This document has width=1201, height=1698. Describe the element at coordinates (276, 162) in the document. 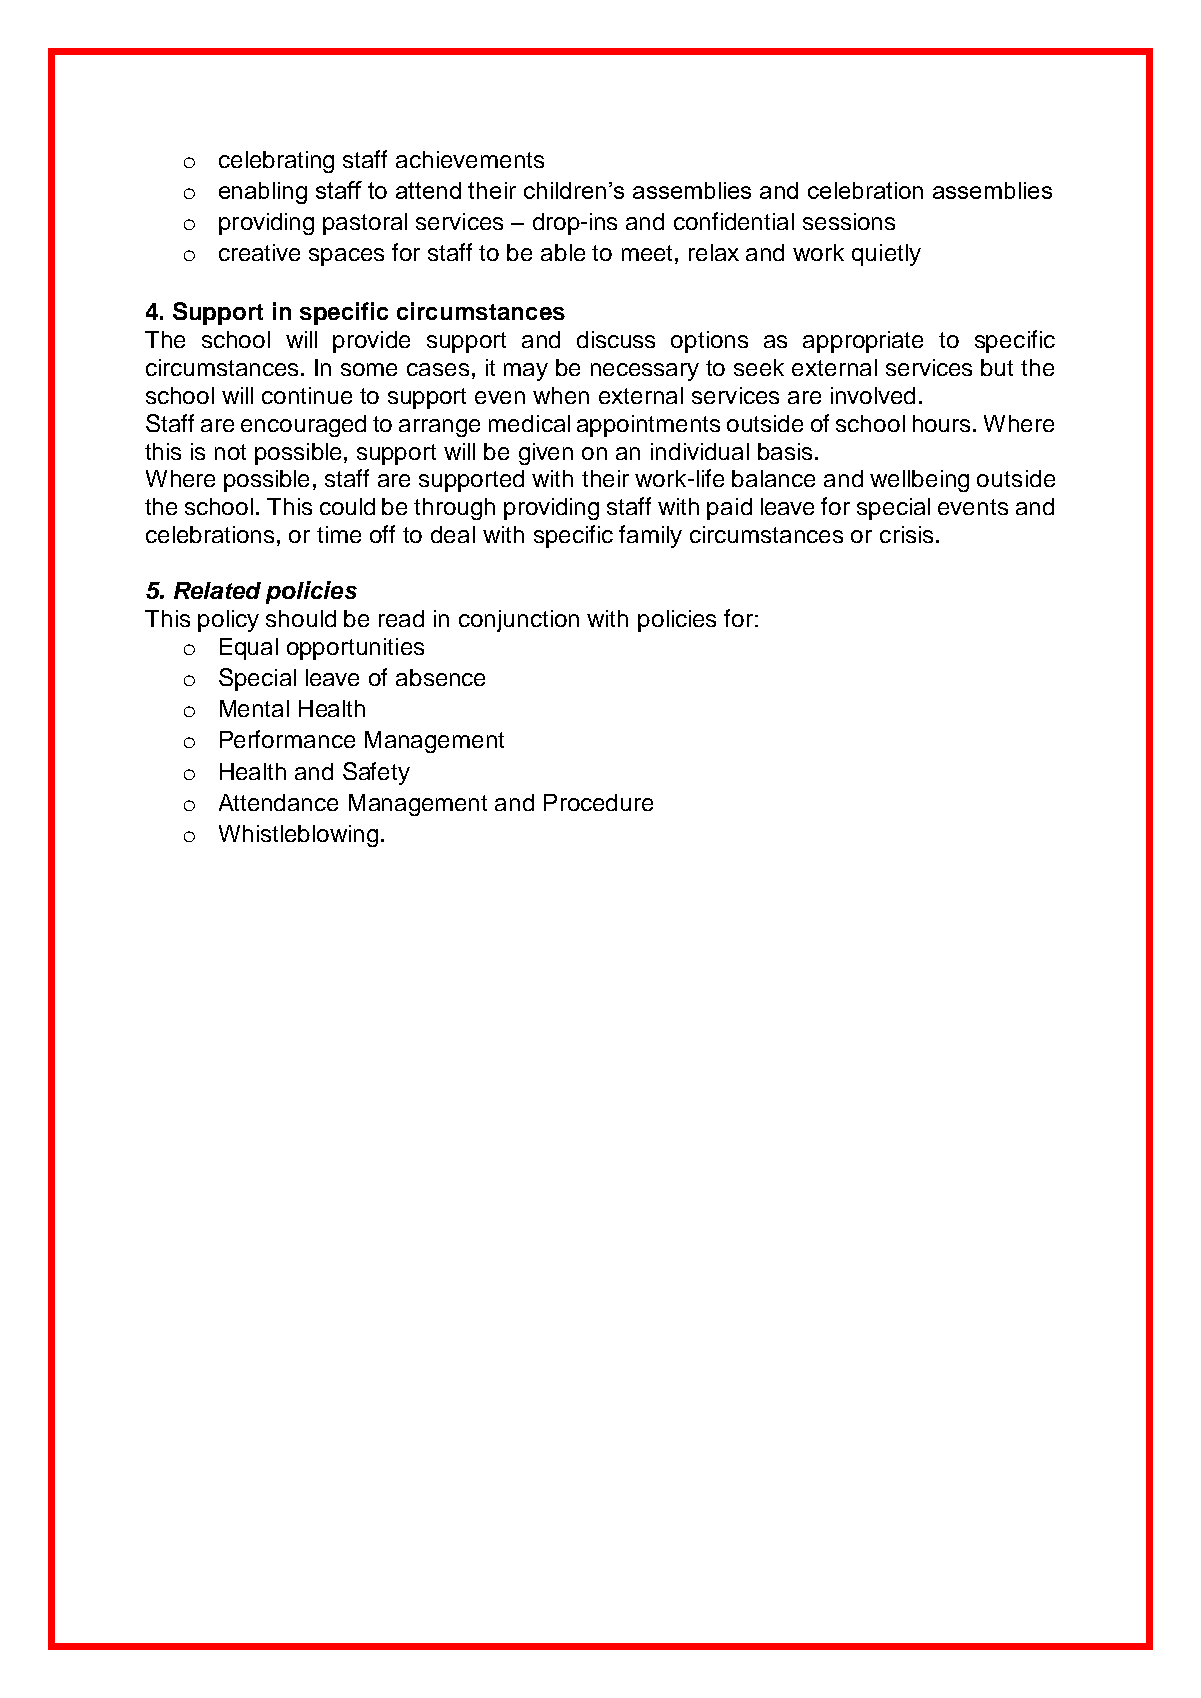

I see `celebrating` at that location.
